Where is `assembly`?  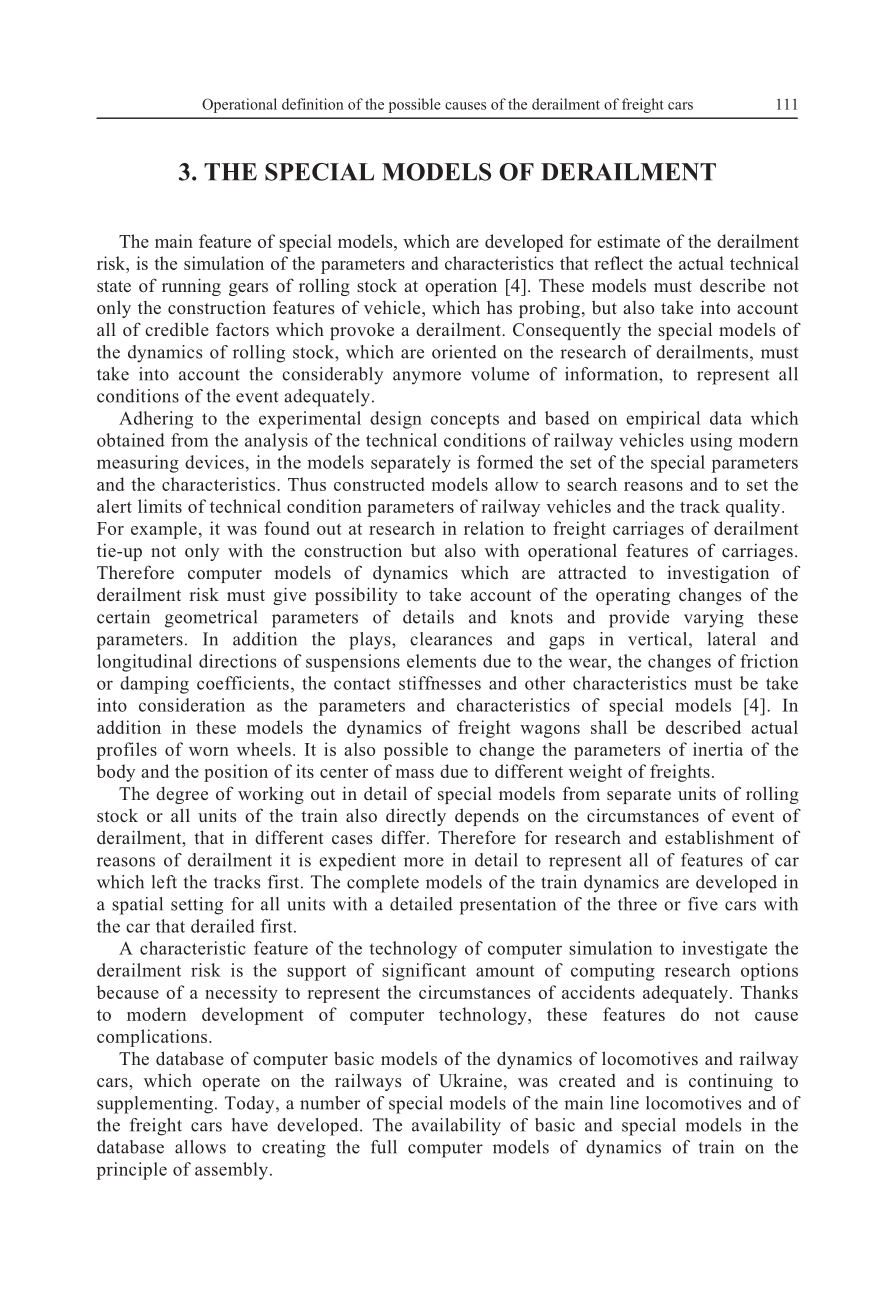 assembly is located at coordinates (231, 1171).
